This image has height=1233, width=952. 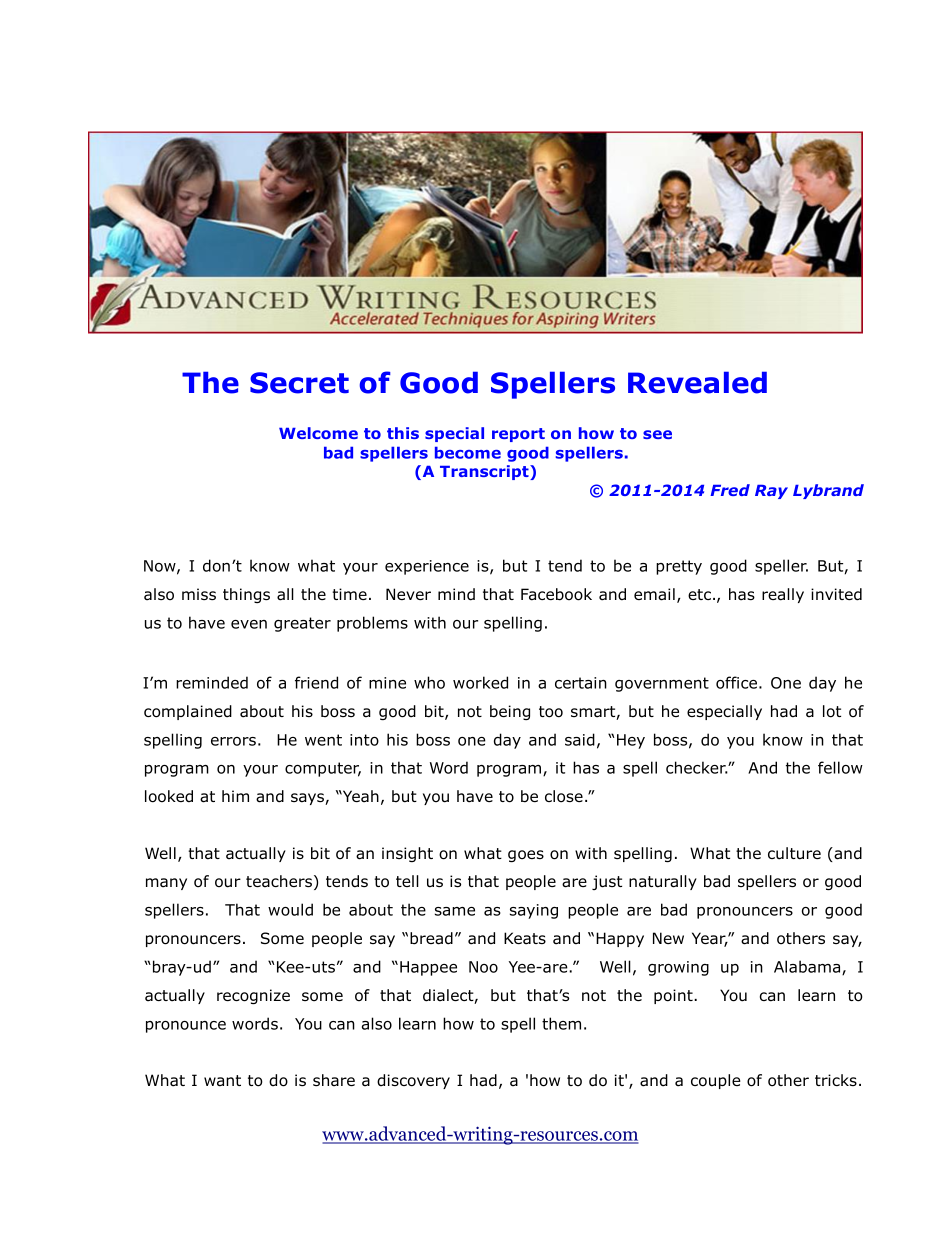 I want to click on Revealed, so click(x=697, y=382).
